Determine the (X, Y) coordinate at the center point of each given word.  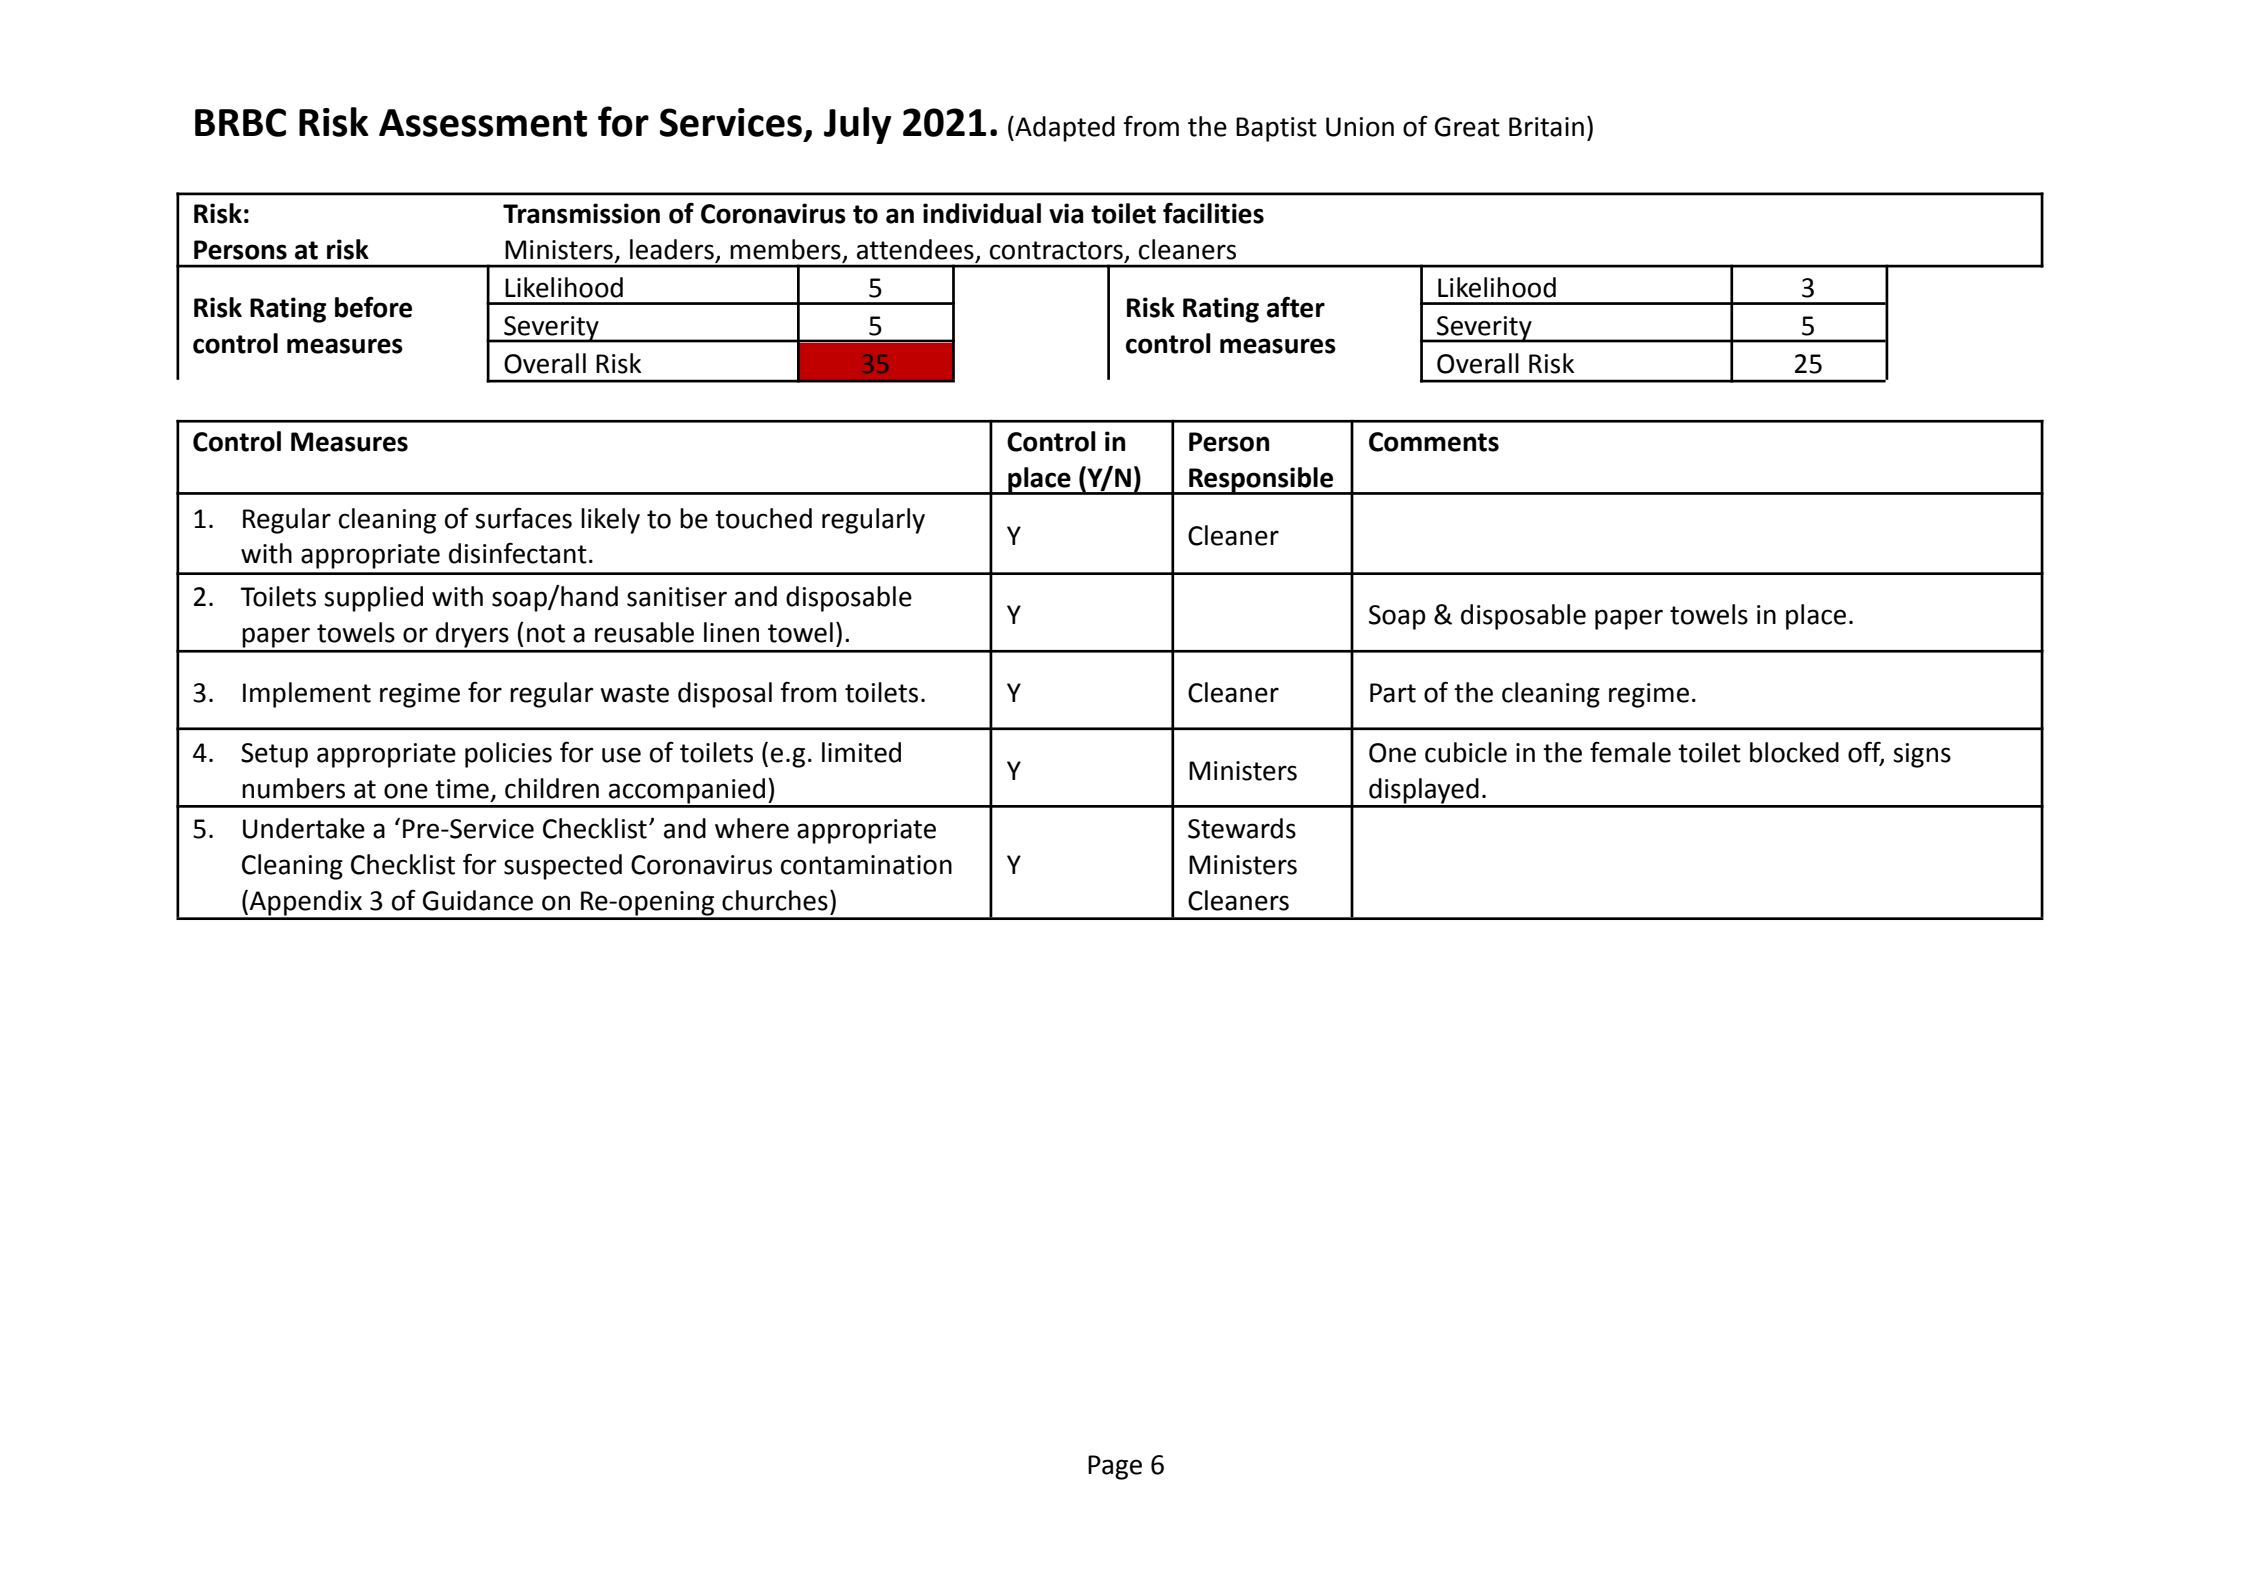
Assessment (483, 123)
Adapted (1064, 129)
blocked (1794, 752)
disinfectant (518, 553)
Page (1115, 1467)
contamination (866, 865)
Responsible (1261, 481)
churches (775, 900)
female (1630, 752)
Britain (1546, 127)
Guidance (478, 900)
